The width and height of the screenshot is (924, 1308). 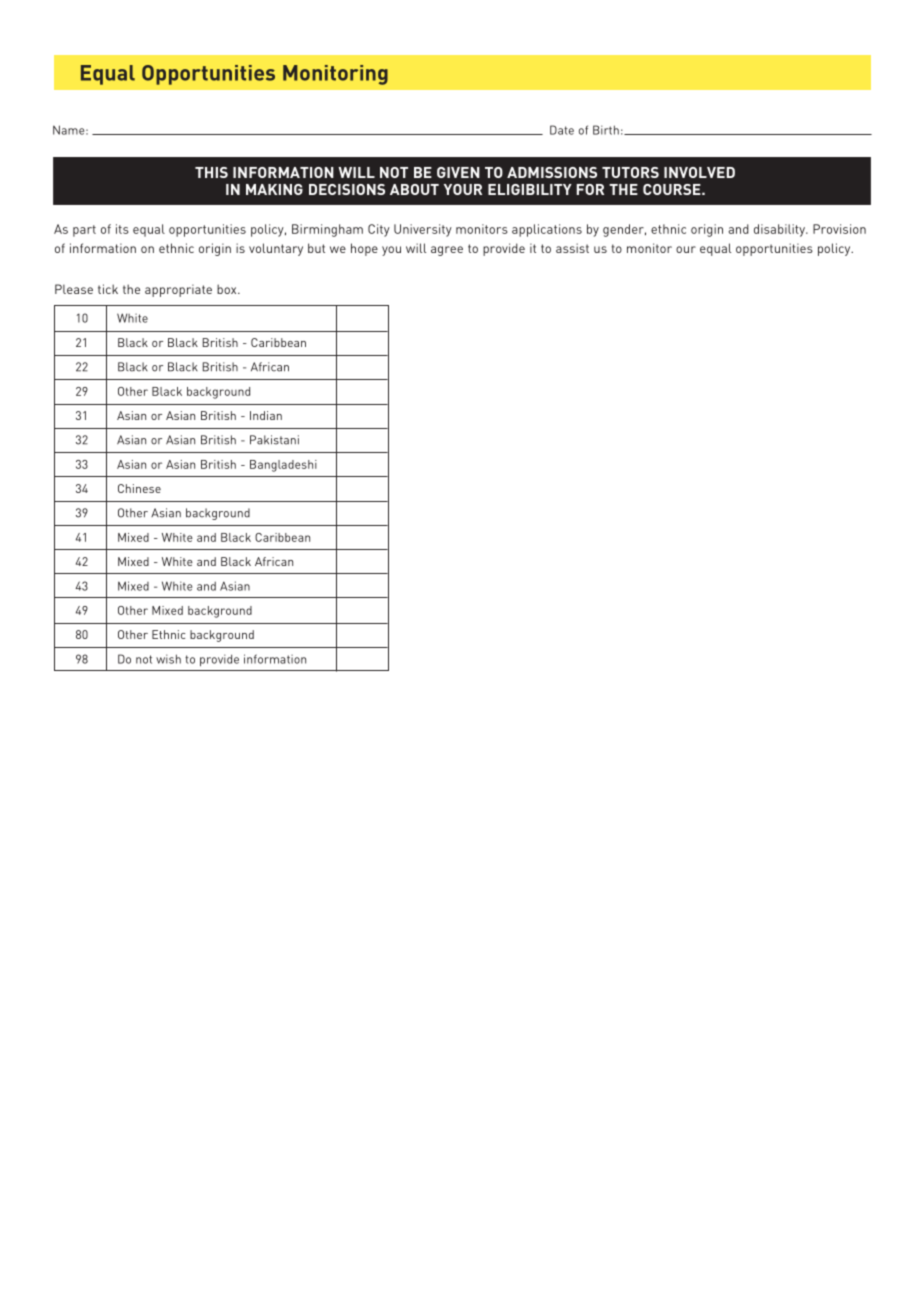 I want to click on Bangladeshi, so click(x=283, y=466).
